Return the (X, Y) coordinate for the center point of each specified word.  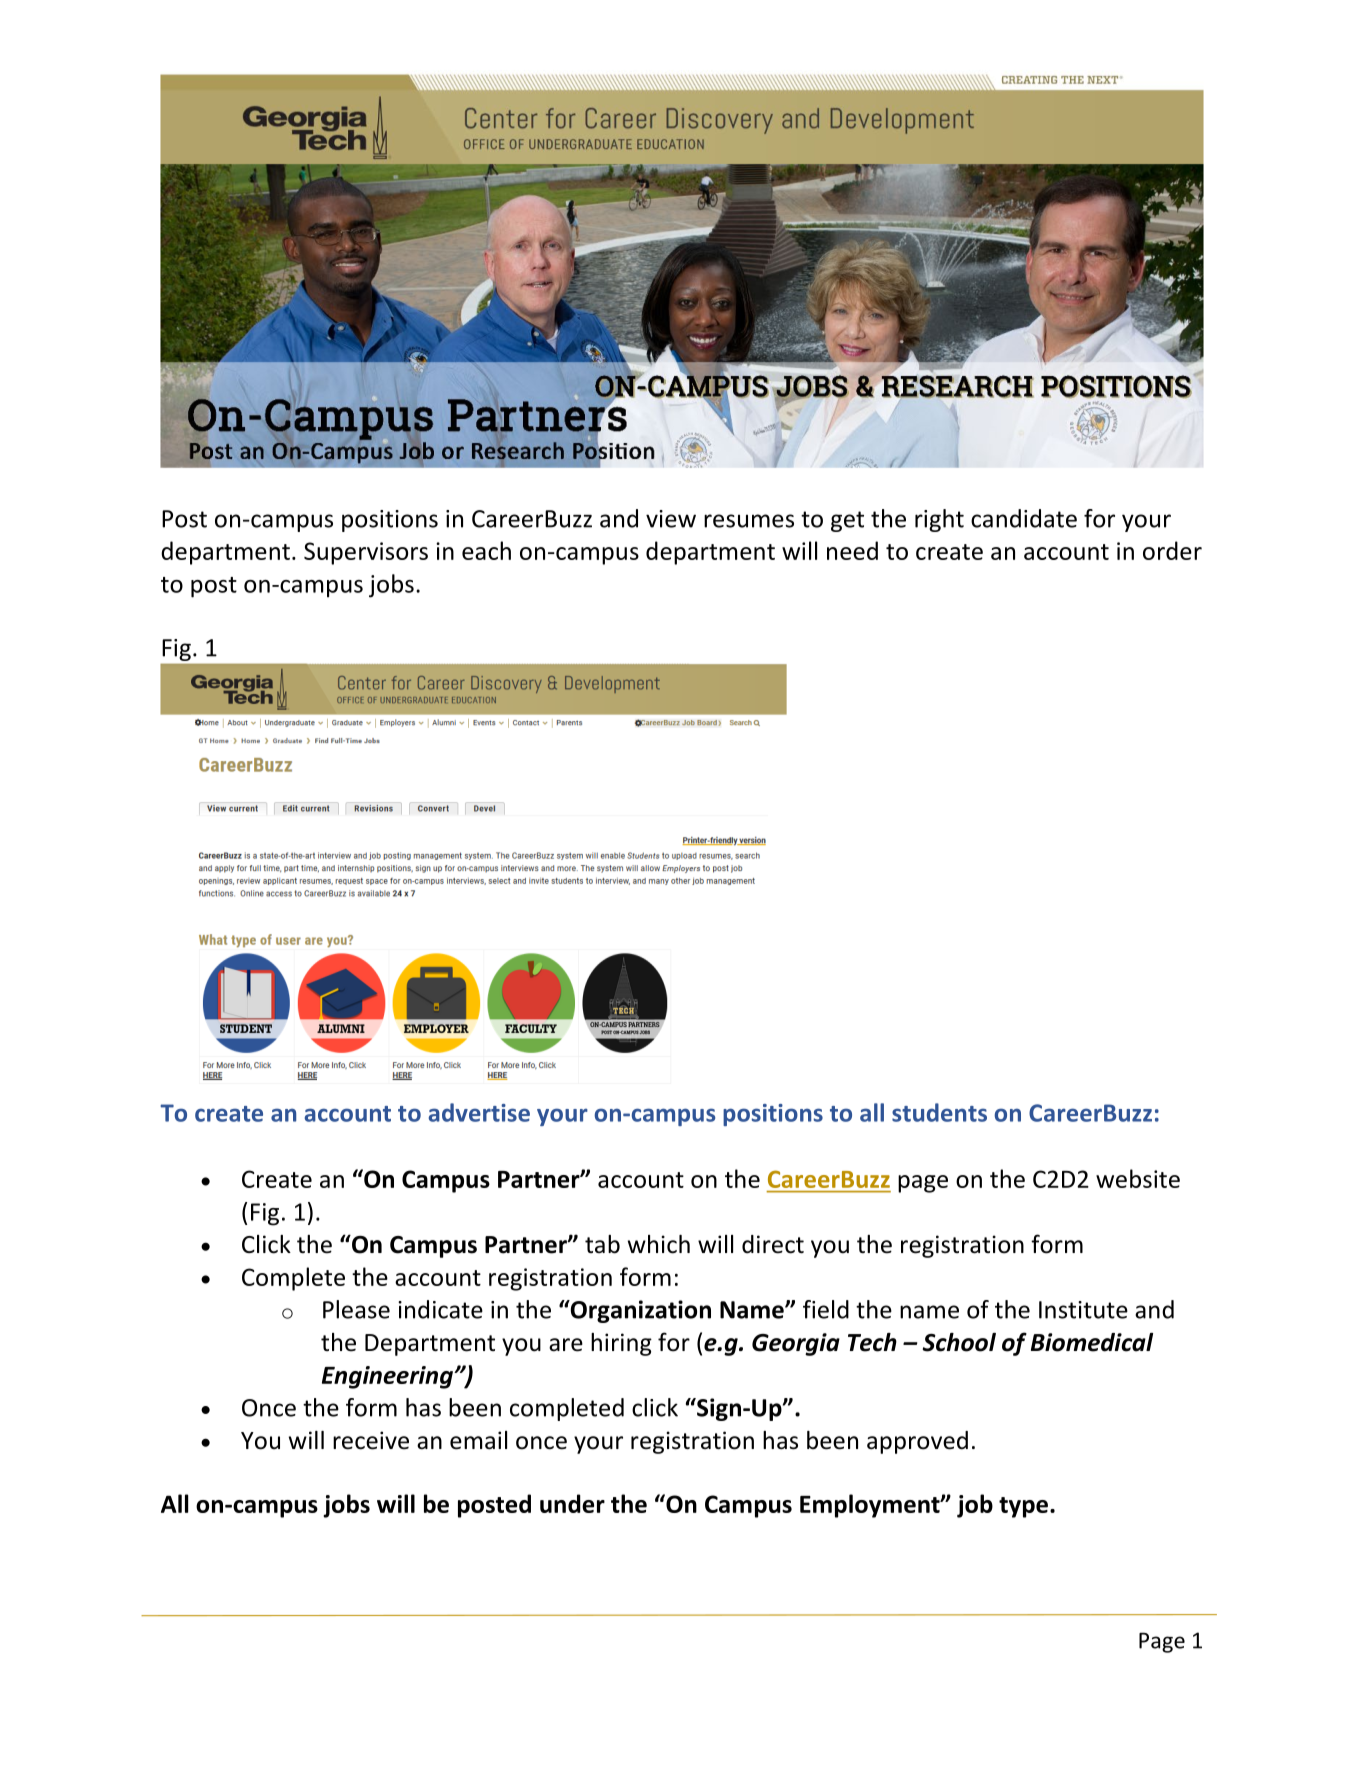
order (1172, 550)
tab (602, 1244)
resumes (749, 521)
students (939, 1112)
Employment (871, 1506)
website (1138, 1178)
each (486, 550)
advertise (479, 1112)
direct (773, 1244)
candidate (1024, 518)
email (478, 1440)
